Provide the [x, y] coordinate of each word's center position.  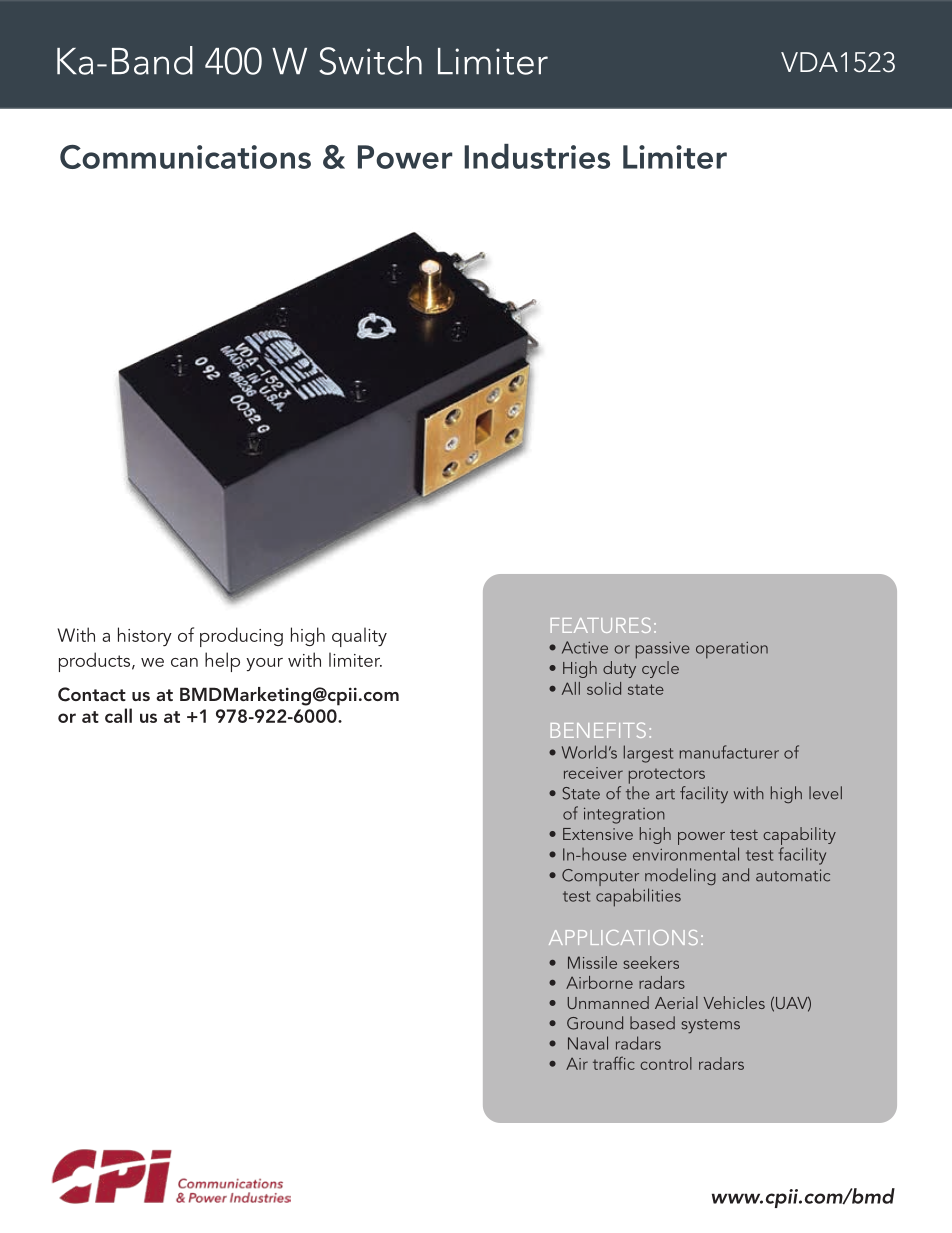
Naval [588, 1043]
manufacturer [729, 752]
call [118, 715]
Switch [371, 60]
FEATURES [601, 625]
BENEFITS [598, 730]
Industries [537, 156]
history [145, 636]
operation [732, 650]
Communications [185, 157]
